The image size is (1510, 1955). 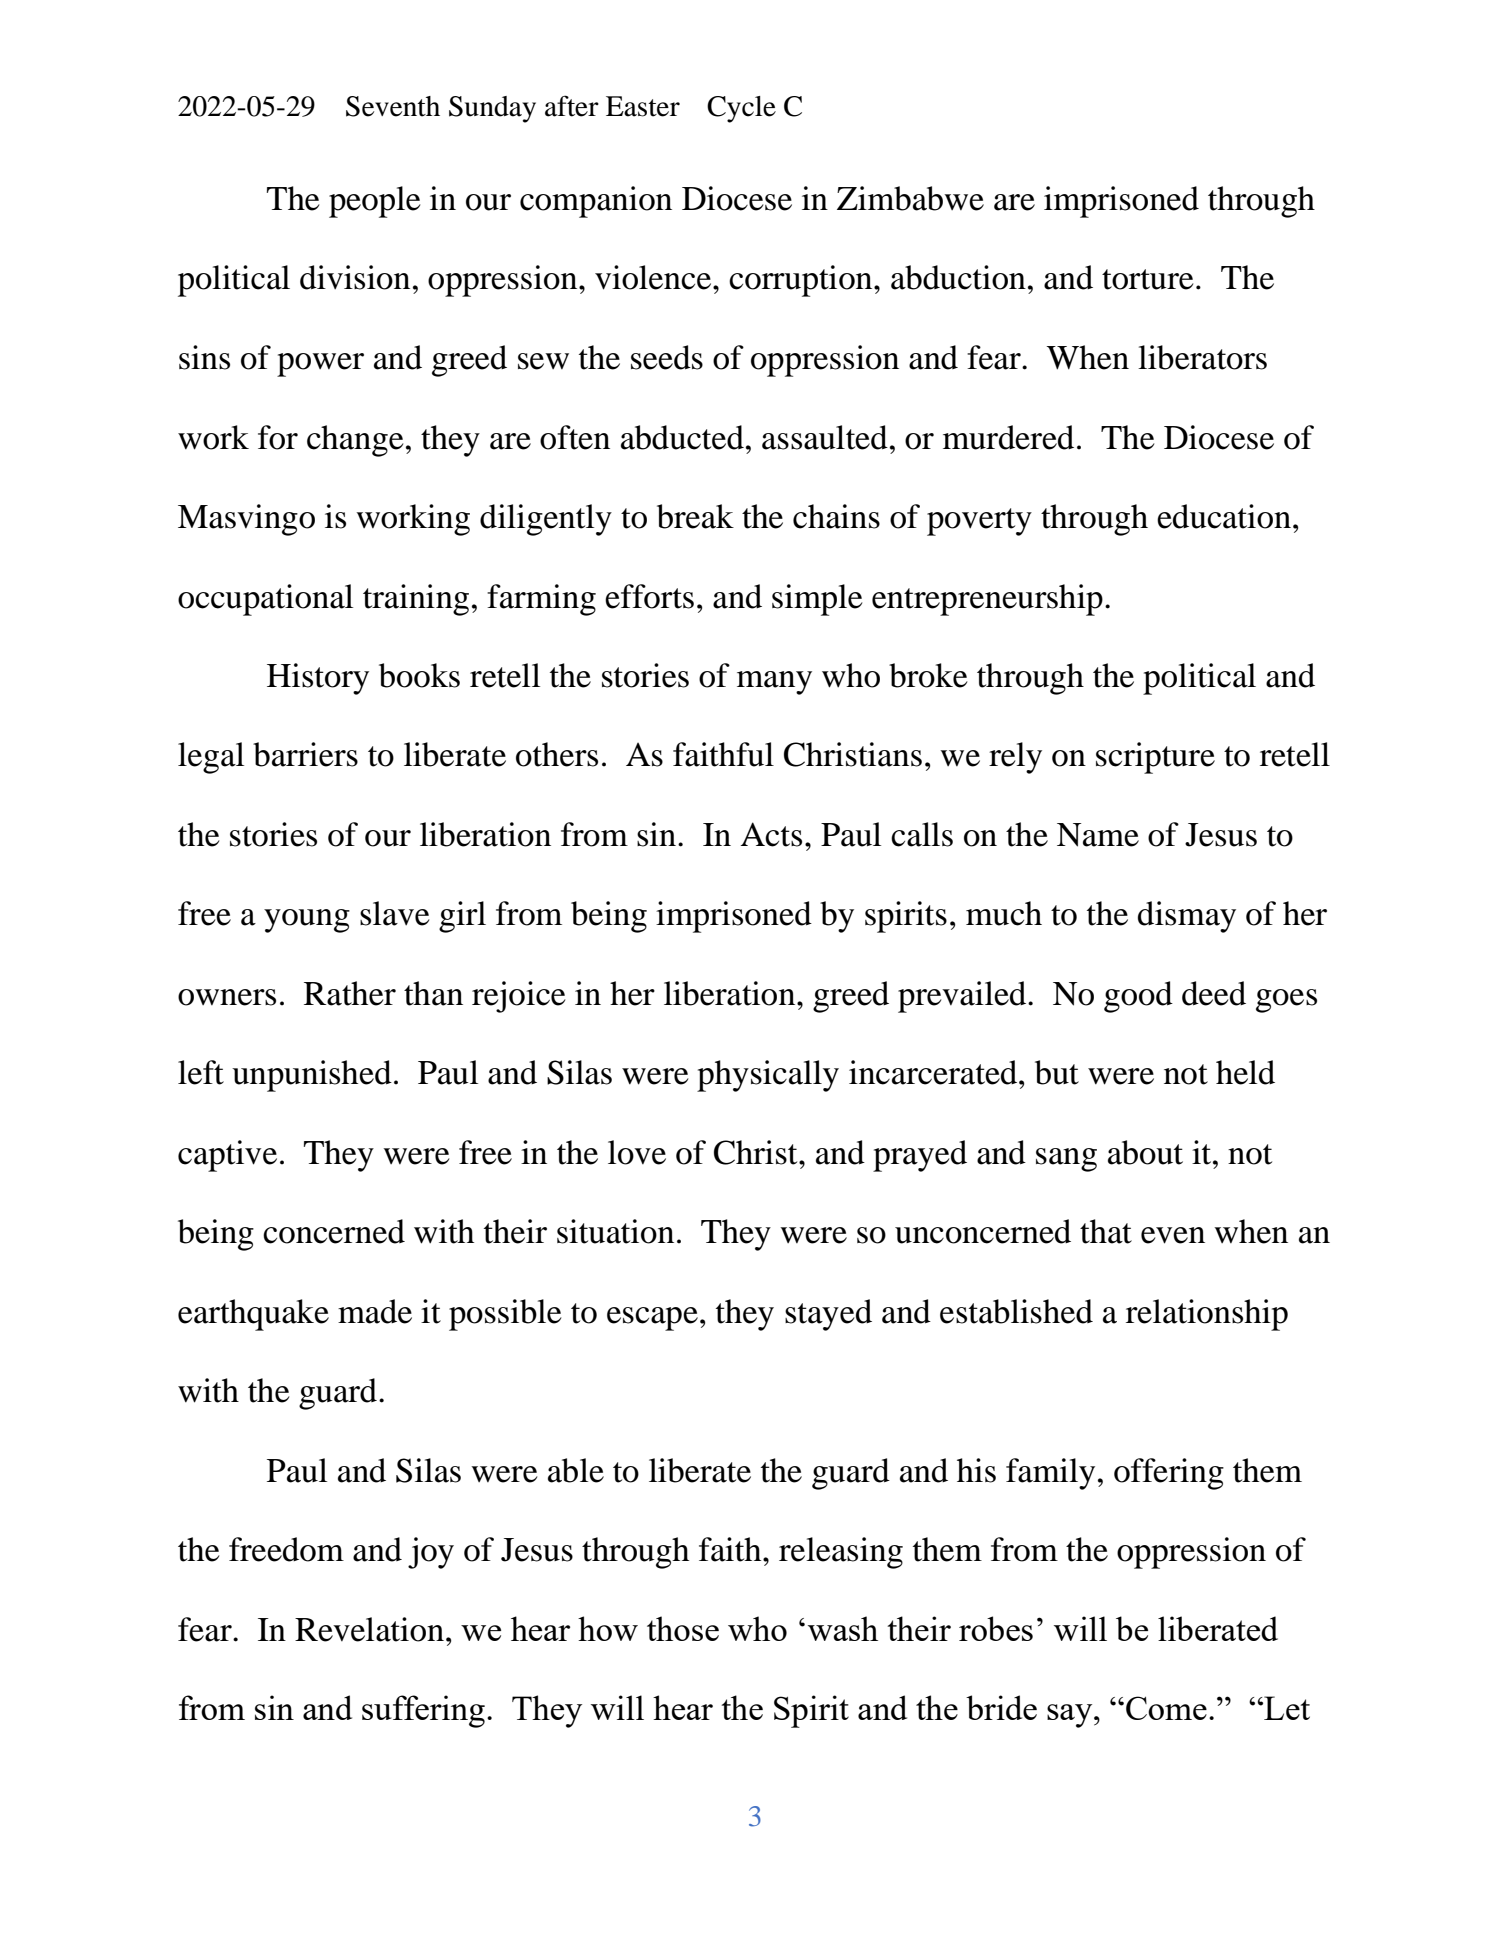 What do you see at coordinates (683, 1628) in the document?
I see `those` at bounding box center [683, 1628].
